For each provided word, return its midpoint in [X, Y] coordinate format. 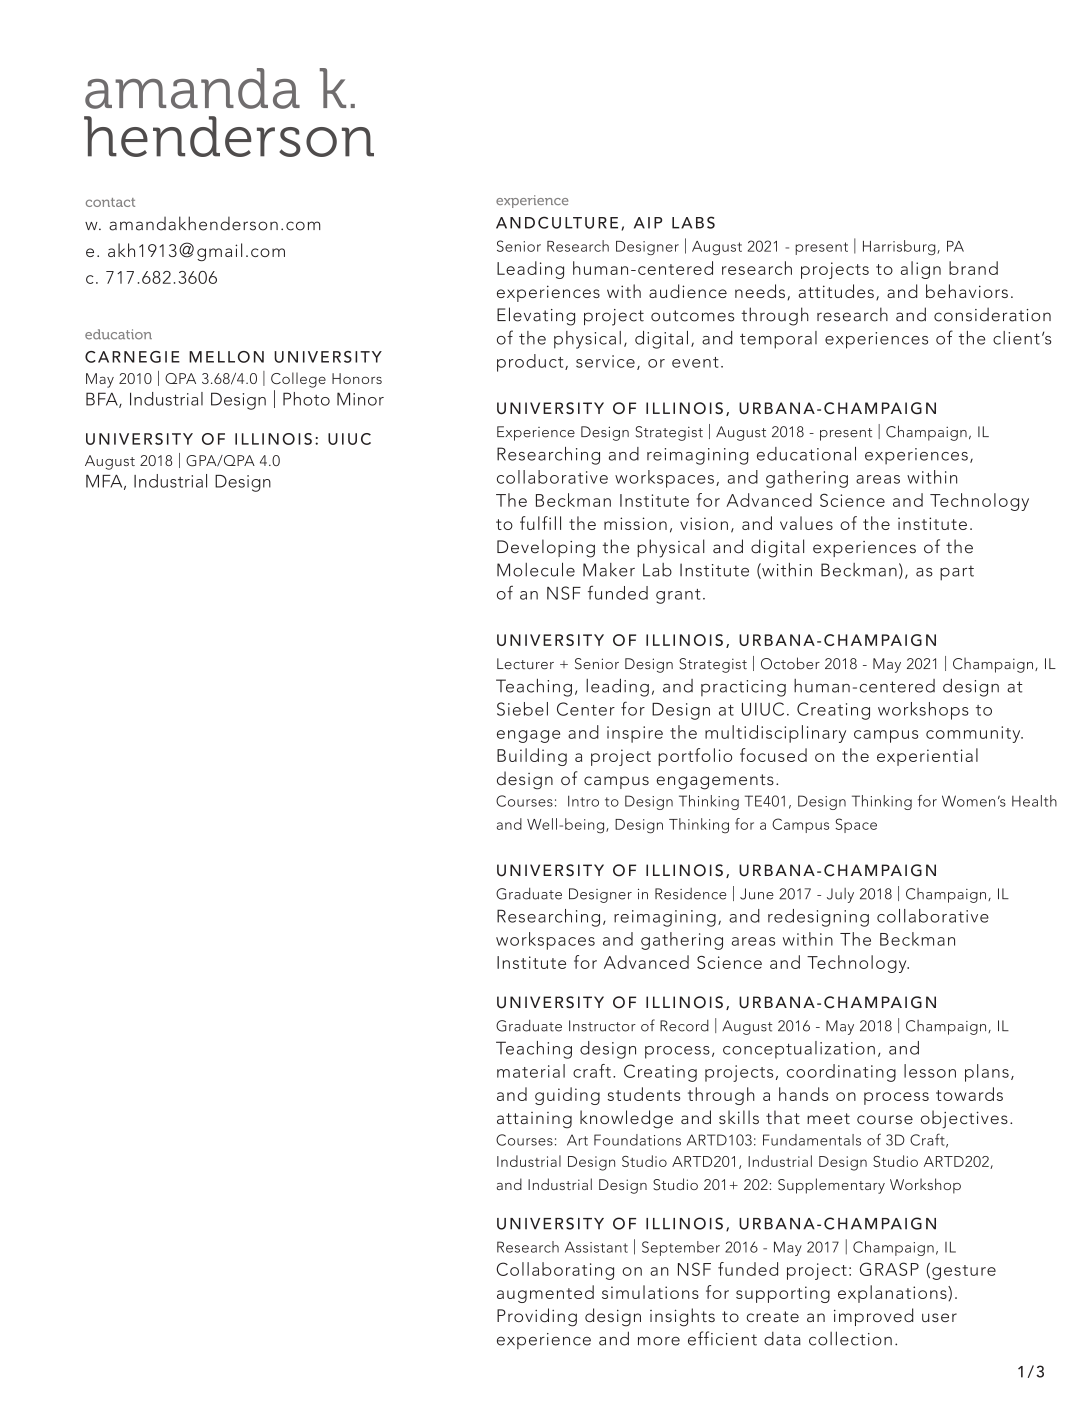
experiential [927, 757]
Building [532, 757]
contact [110, 202]
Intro [583, 801]
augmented [545, 1294]
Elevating [536, 316]
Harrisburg [900, 247]
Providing [537, 1317]
